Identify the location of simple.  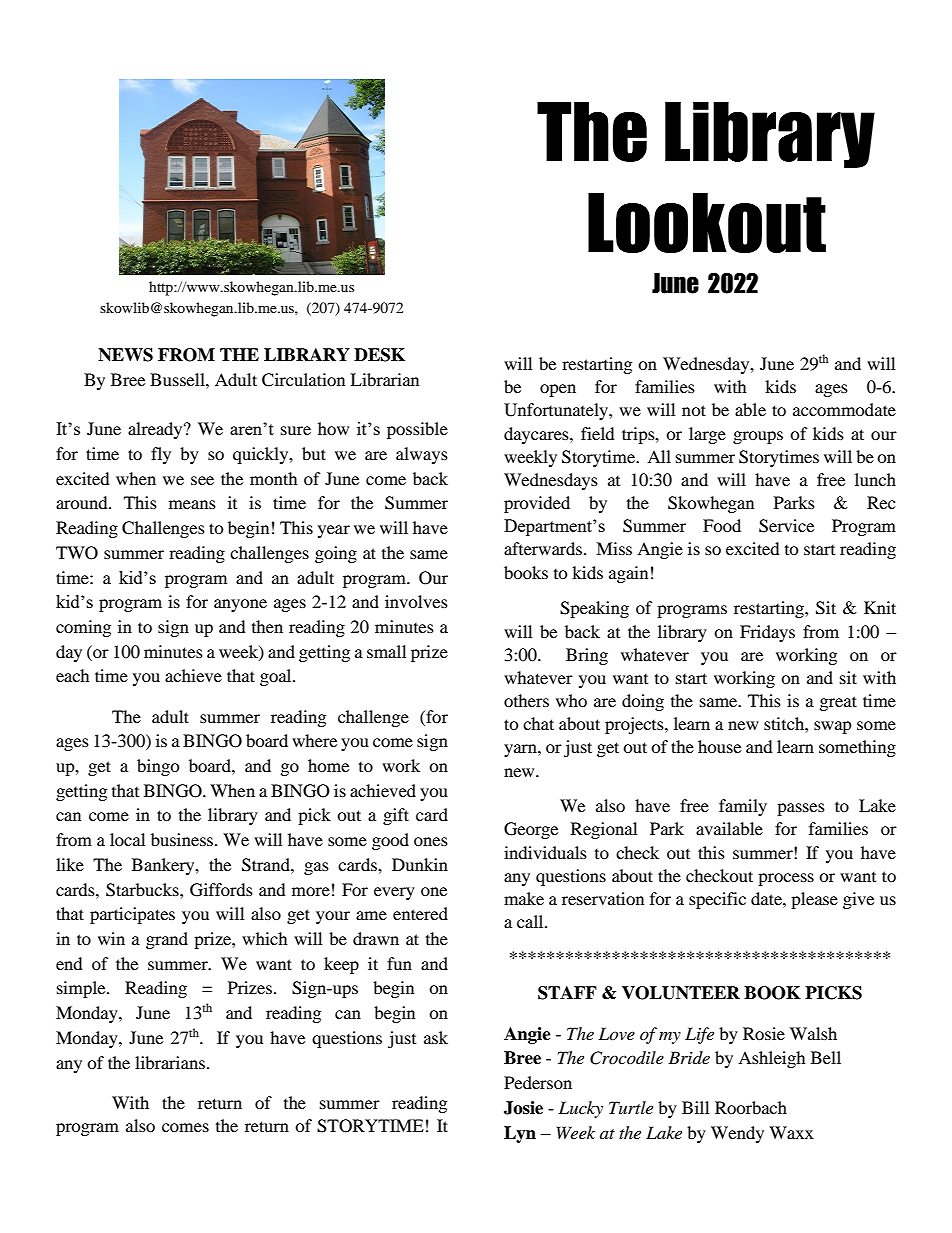
(82, 989).
